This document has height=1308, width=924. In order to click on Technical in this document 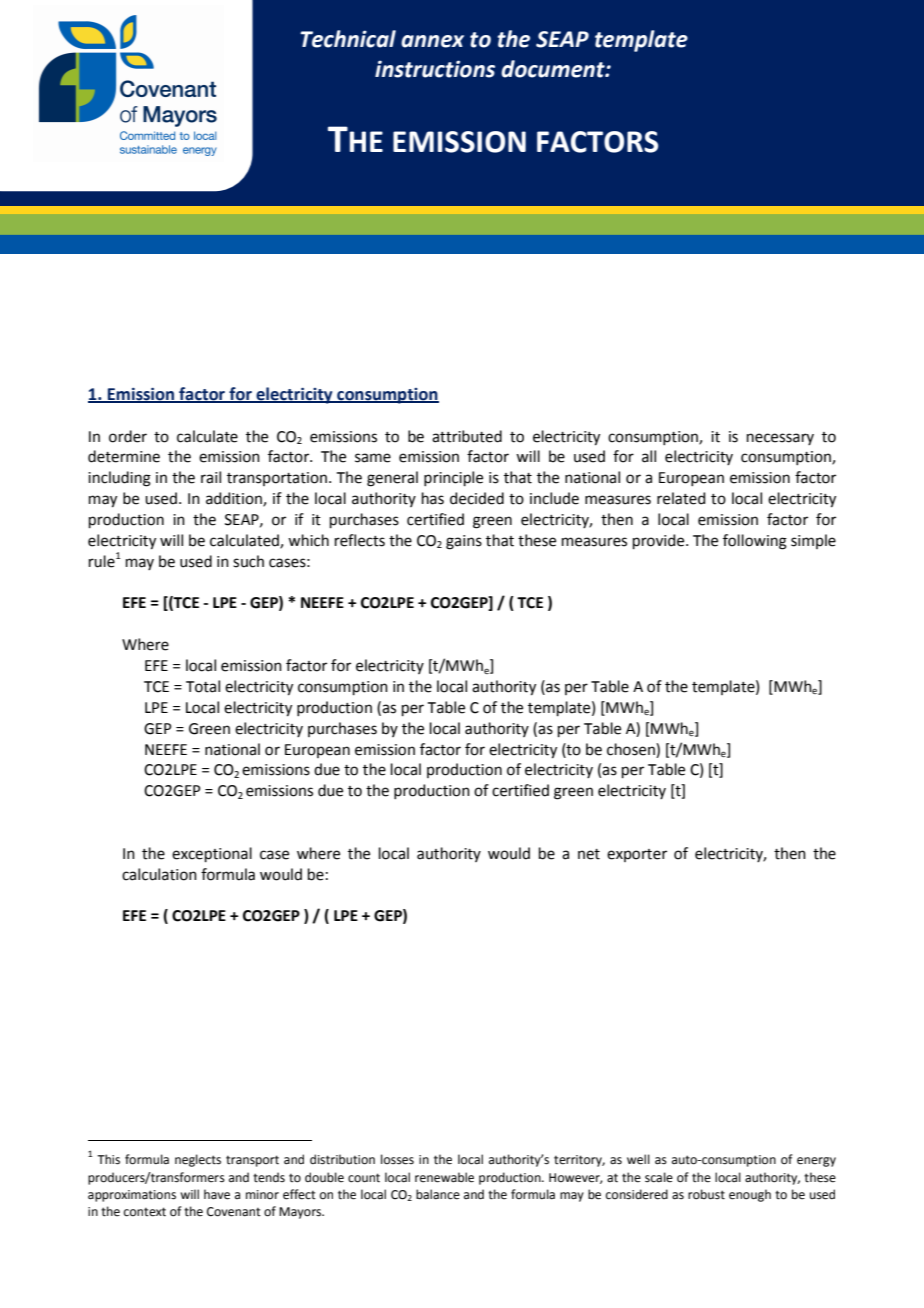, I will do `click(348, 39)`.
